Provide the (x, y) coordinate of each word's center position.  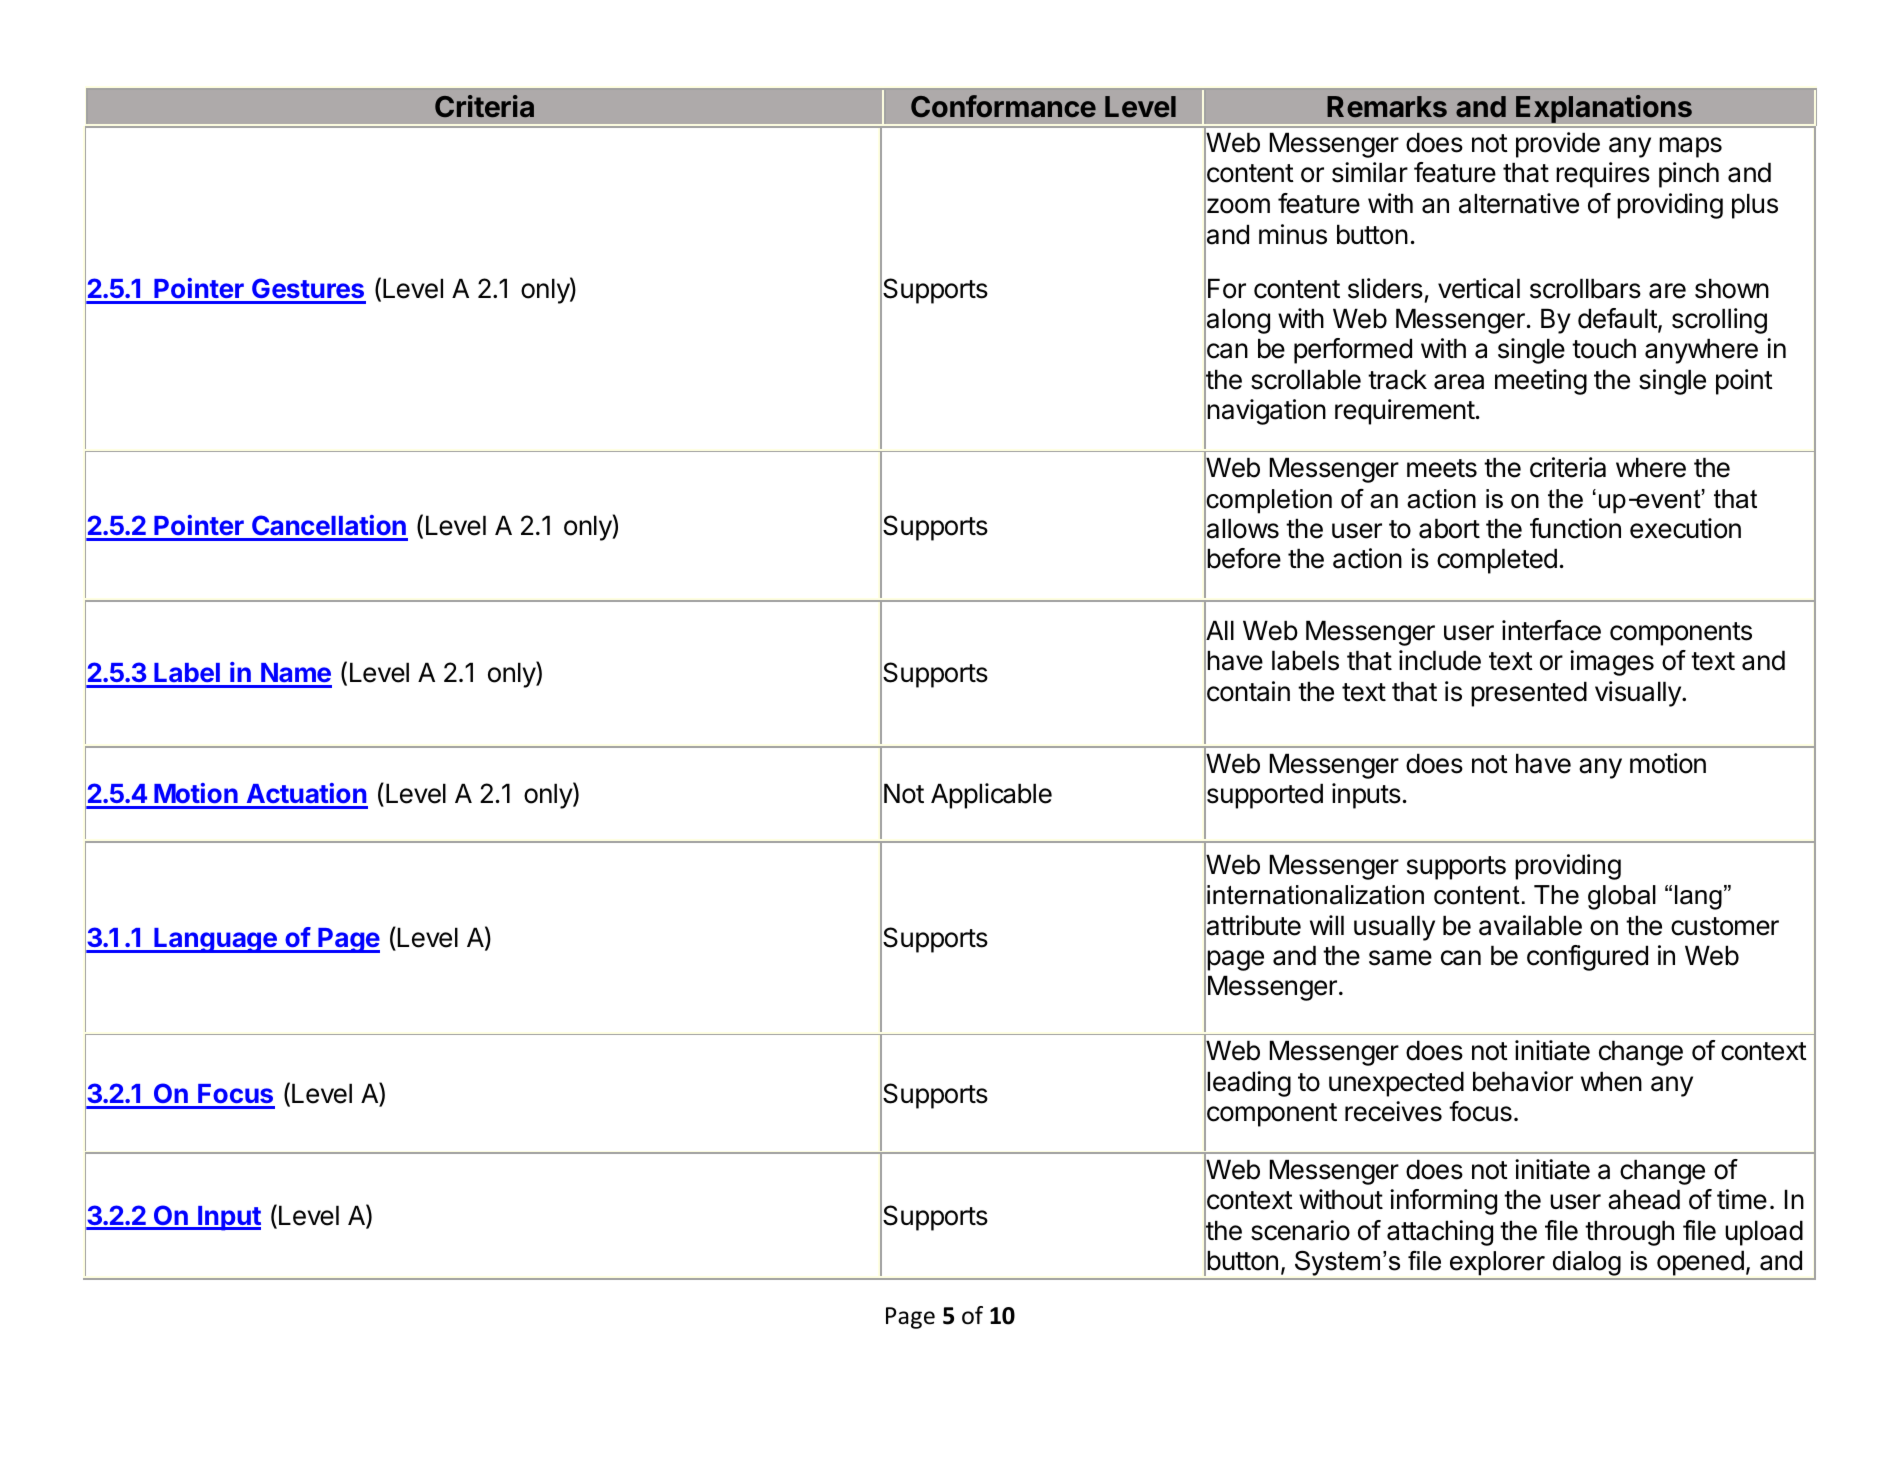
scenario (1300, 1230)
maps (1690, 147)
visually (1639, 694)
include (1440, 660)
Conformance (1003, 106)
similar (1370, 172)
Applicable (991, 796)
